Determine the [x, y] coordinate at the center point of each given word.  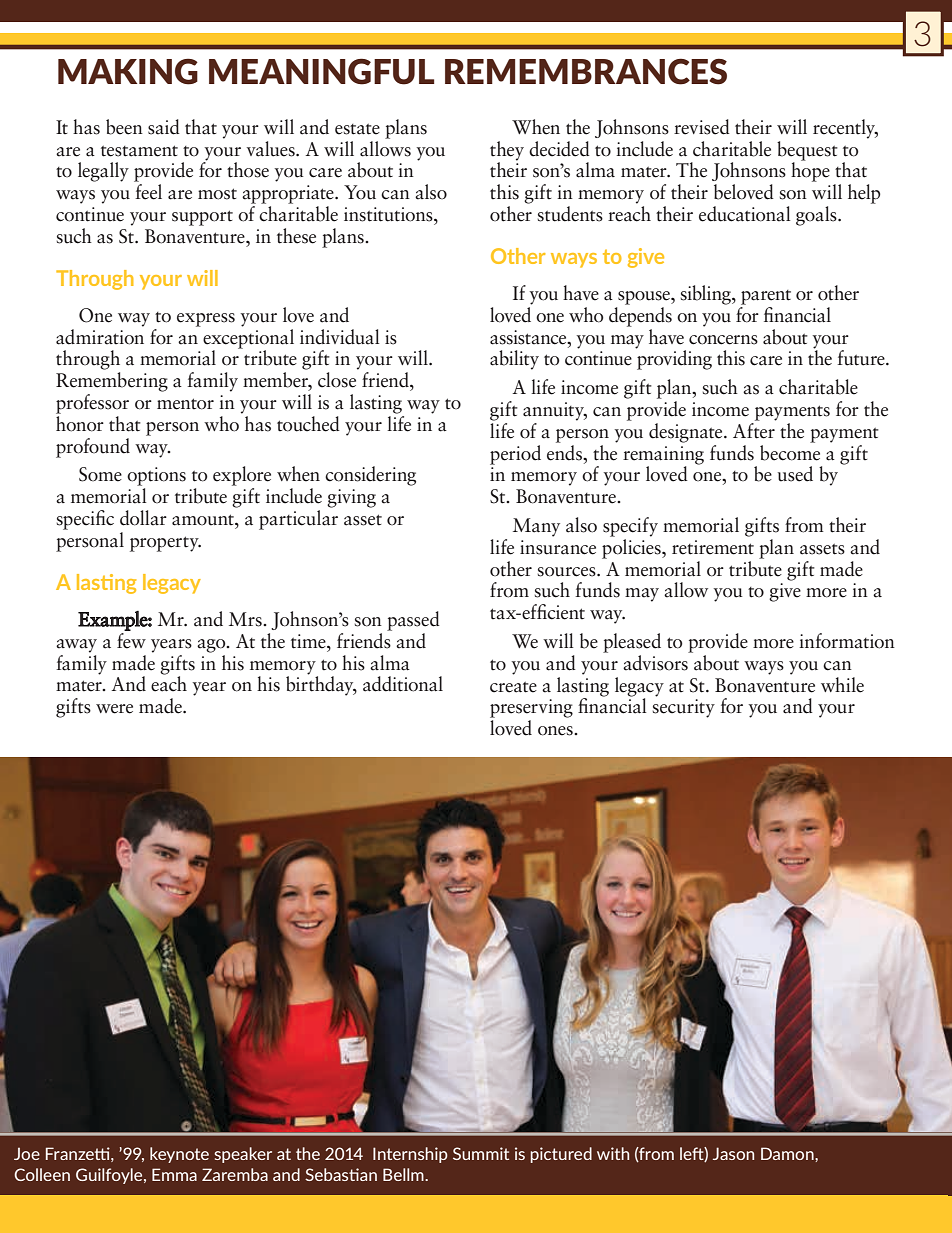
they [507, 151]
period [515, 455]
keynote [179, 1155]
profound [93, 448]
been [124, 127]
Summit [481, 1153]
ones [556, 731]
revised [702, 127]
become [790, 451]
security [684, 708]
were [114, 709]
